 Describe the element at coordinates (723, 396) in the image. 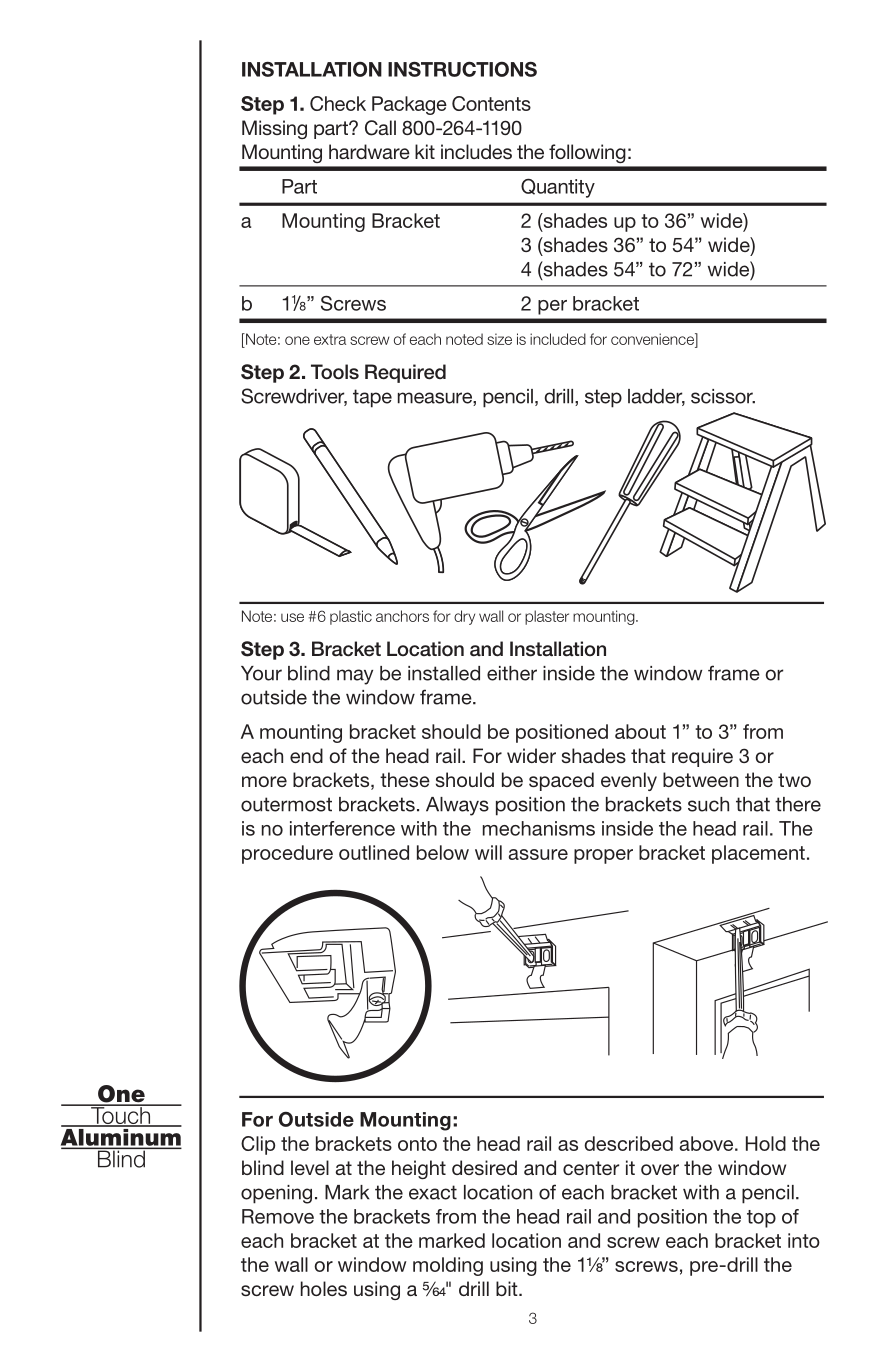

I see `scissor` at that location.
